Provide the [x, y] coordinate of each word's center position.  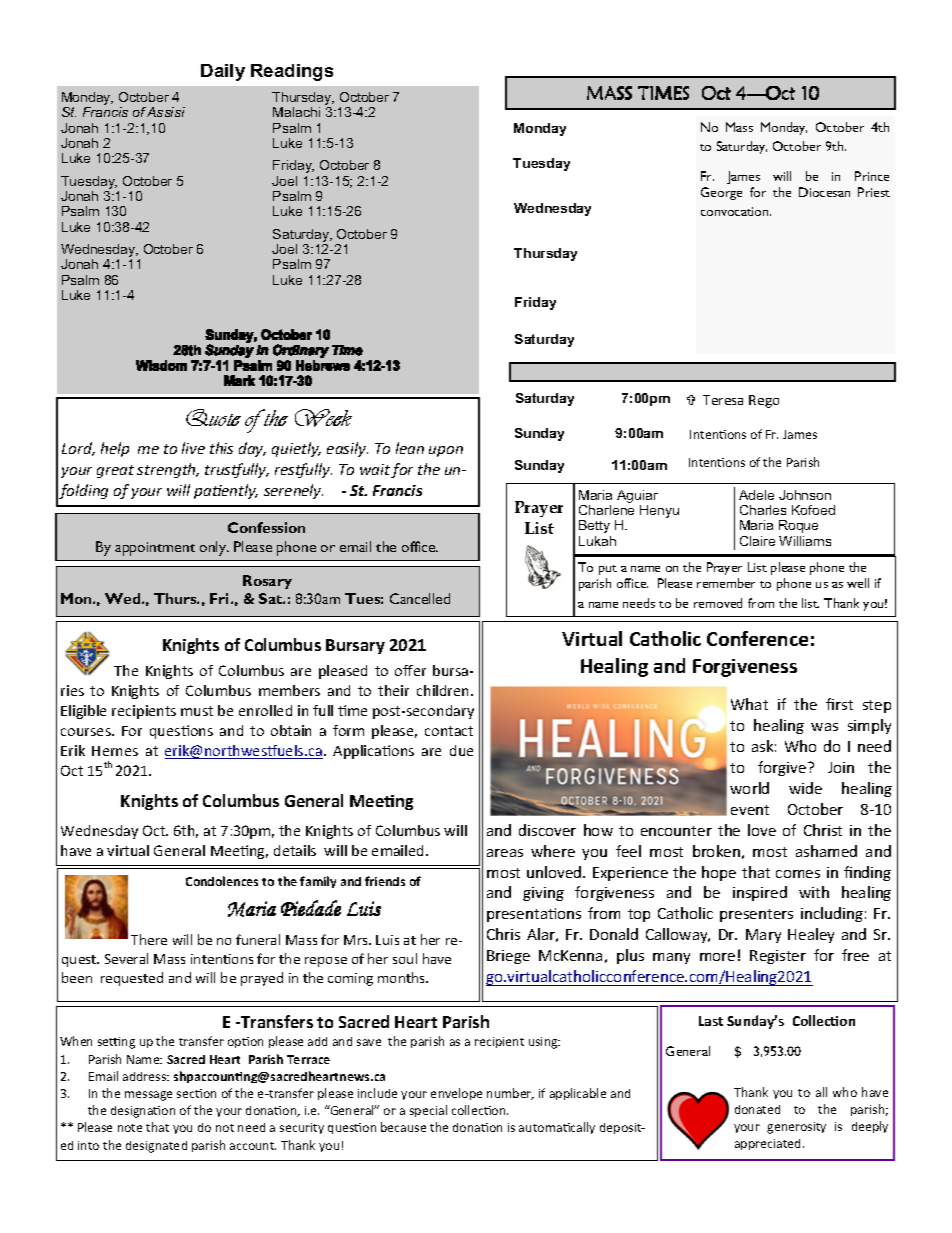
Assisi [166, 112]
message [148, 1096]
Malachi [296, 112]
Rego [764, 401]
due [461, 750]
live [193, 448]
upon [446, 451]
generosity [796, 1128]
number [510, 1094]
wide [805, 788]
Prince [872, 176]
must [197, 711]
